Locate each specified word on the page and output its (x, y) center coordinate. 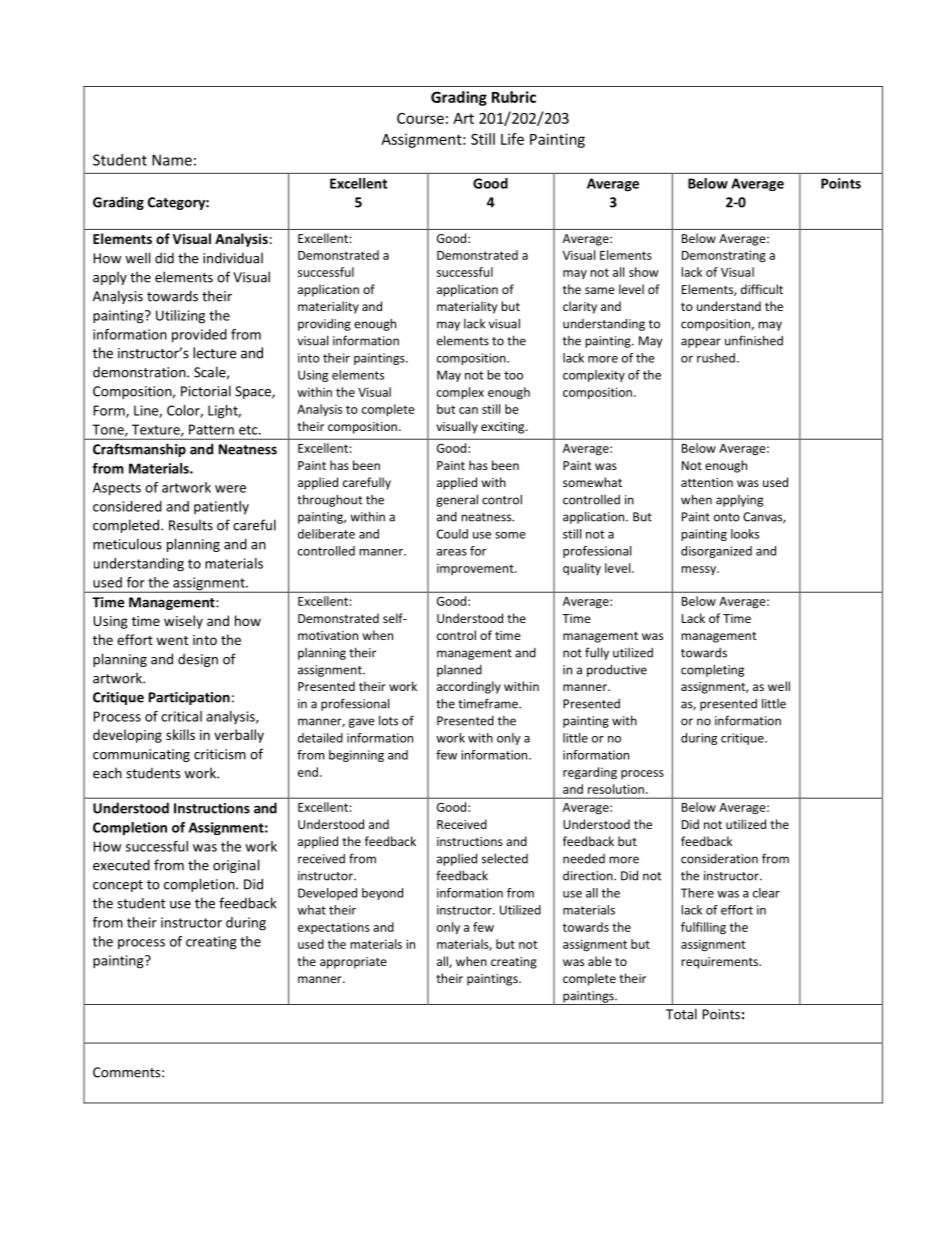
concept (118, 886)
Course (420, 118)
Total (681, 1014)
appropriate (353, 963)
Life (512, 139)
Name (172, 160)
